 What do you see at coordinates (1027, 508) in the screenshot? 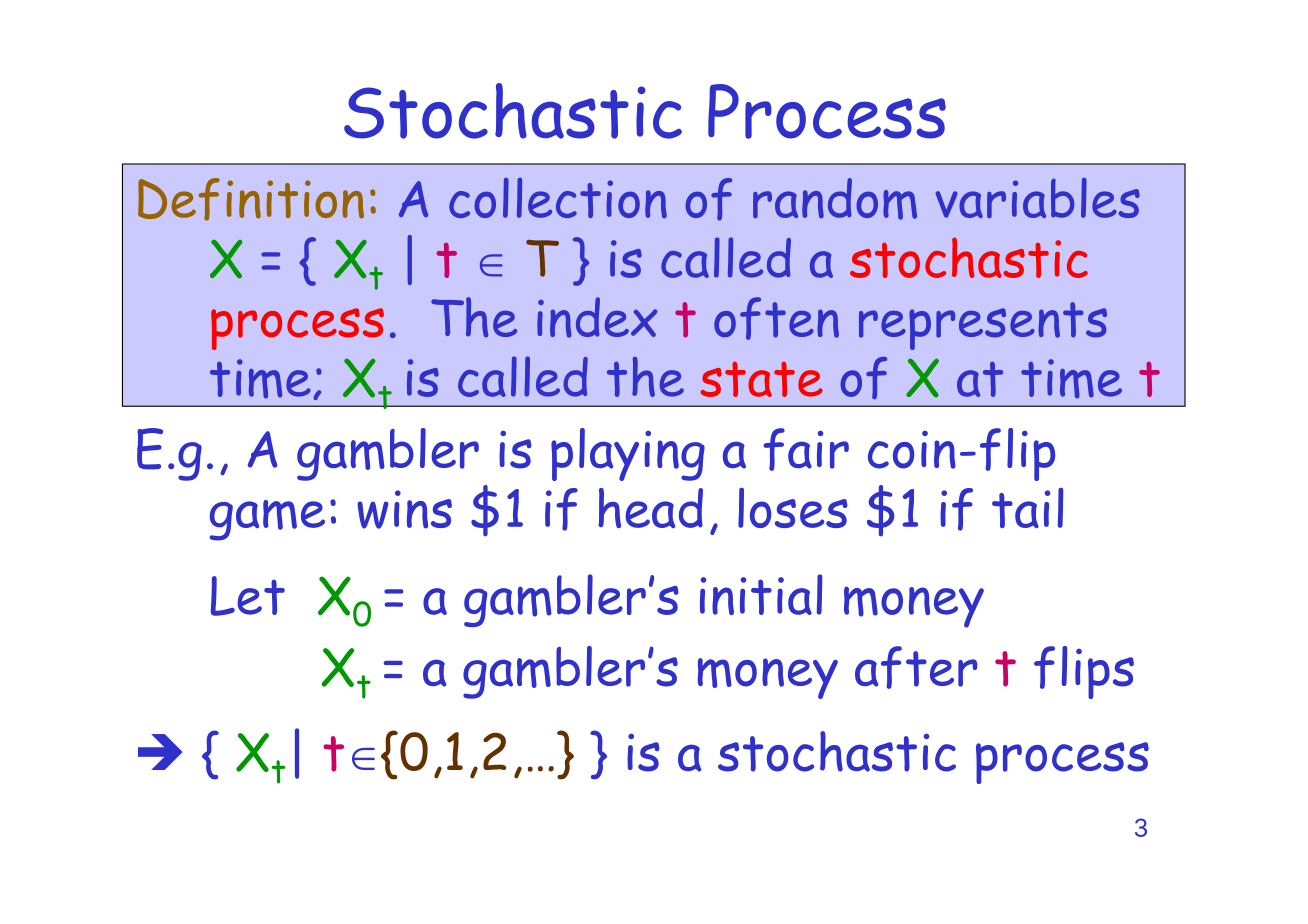
I see `tail` at bounding box center [1027, 508].
